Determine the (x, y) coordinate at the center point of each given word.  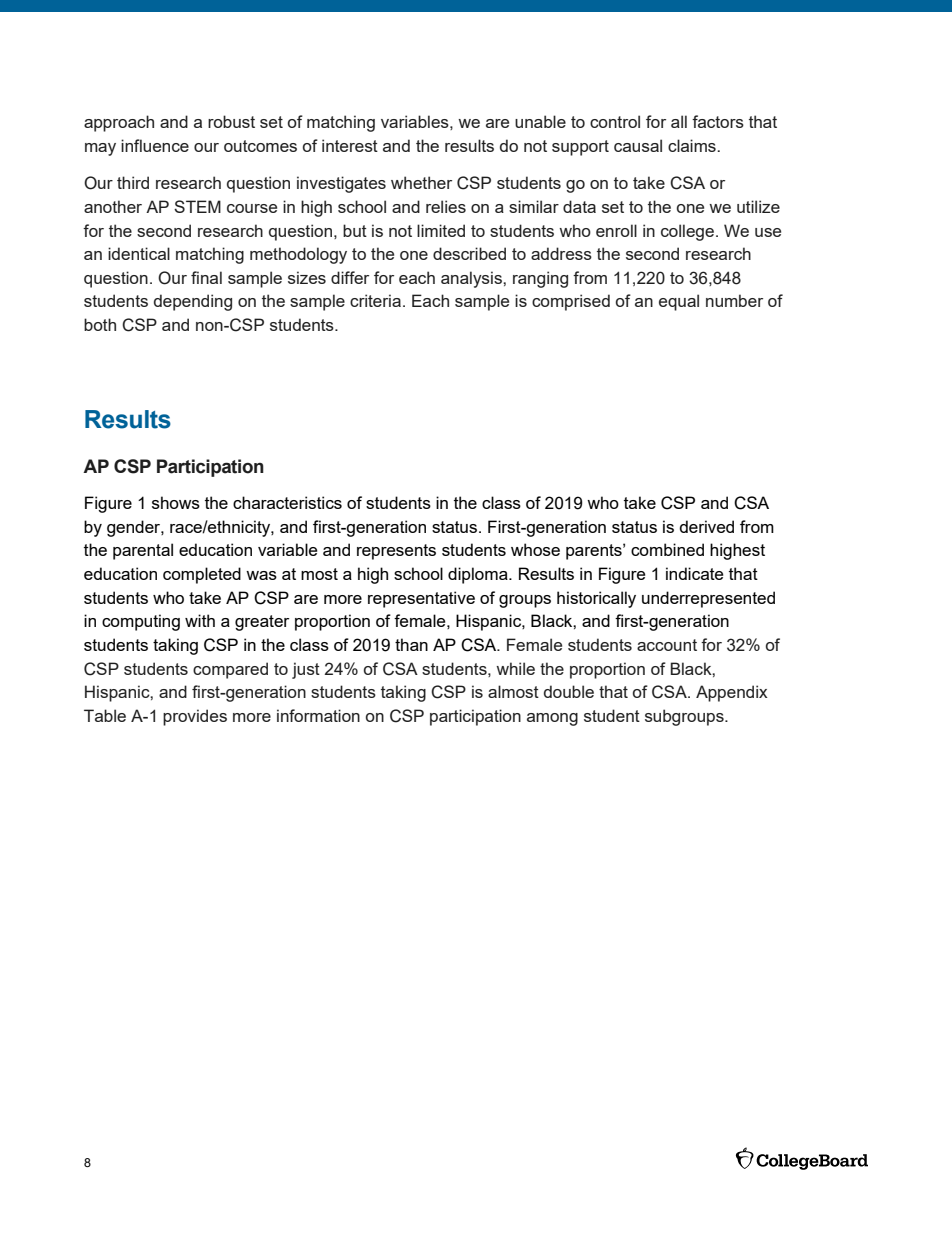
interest (350, 145)
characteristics (287, 502)
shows (176, 502)
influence (155, 145)
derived (706, 526)
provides (195, 717)
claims (693, 145)
